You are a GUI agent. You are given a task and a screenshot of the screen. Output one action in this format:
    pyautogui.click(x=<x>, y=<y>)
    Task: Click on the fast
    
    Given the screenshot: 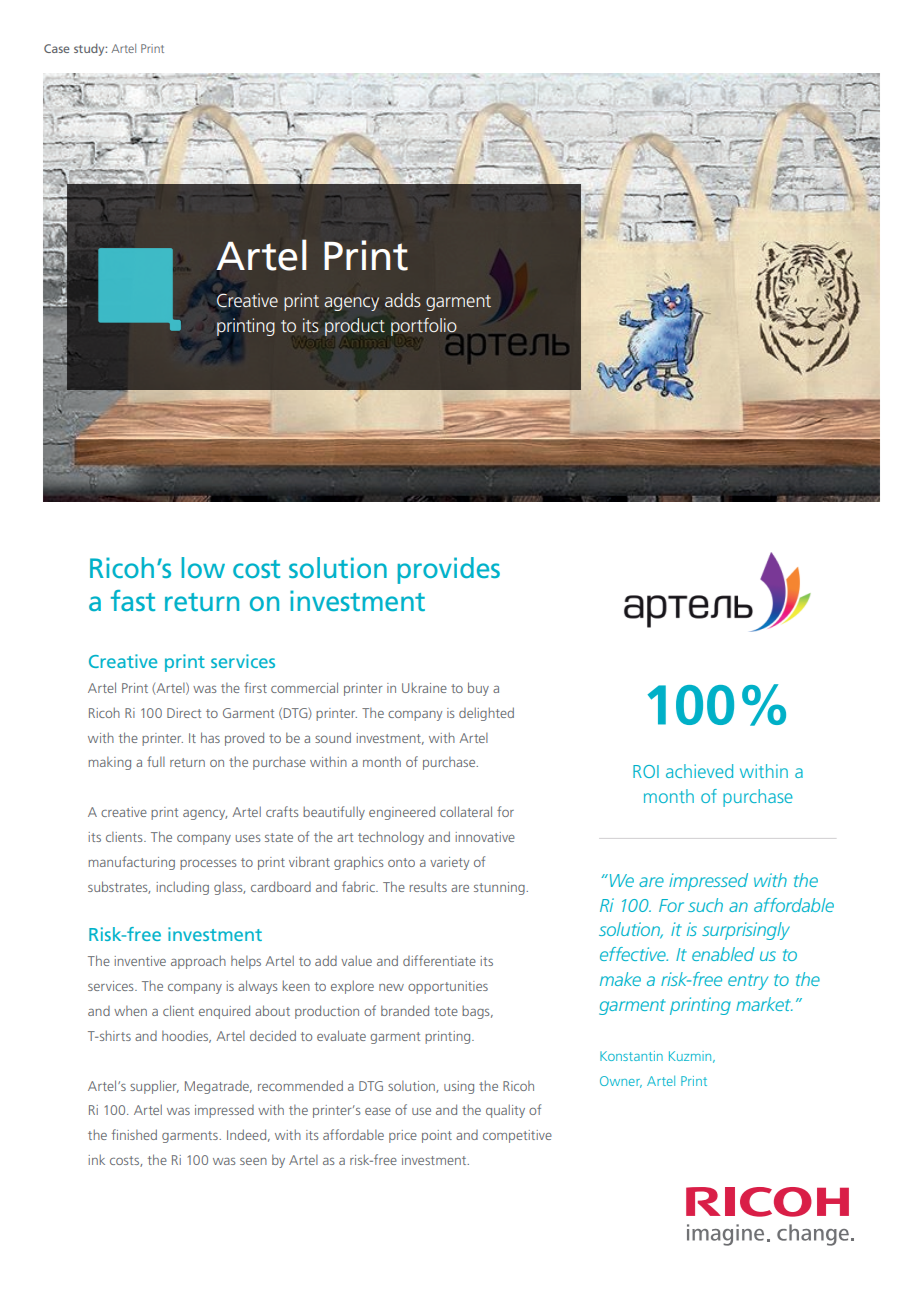 What is the action you would take?
    pyautogui.click(x=133, y=600)
